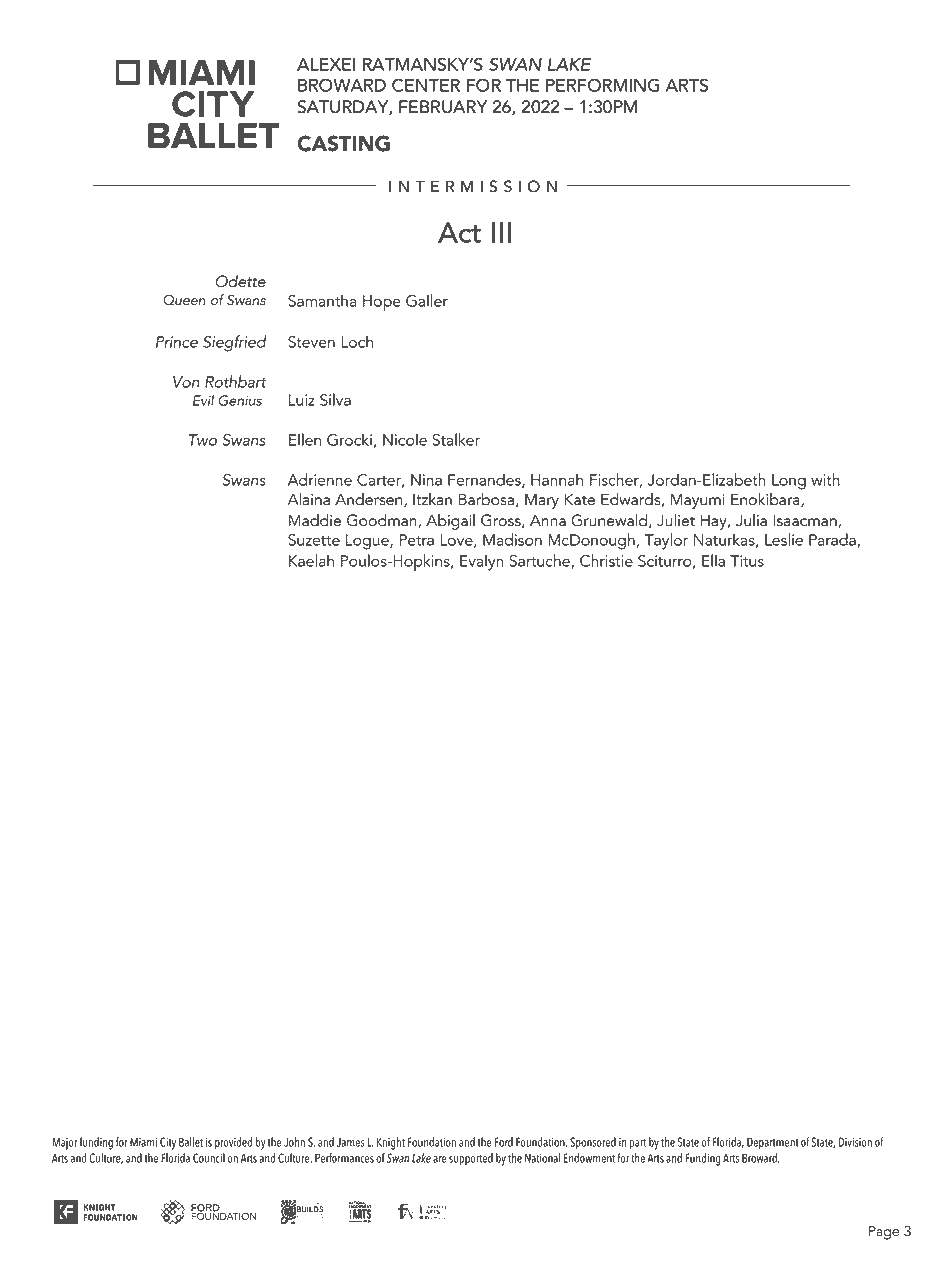 Image resolution: width=952 pixels, height=1270 pixels. What do you see at coordinates (456, 439) in the image?
I see `Stalker` at bounding box center [456, 439].
